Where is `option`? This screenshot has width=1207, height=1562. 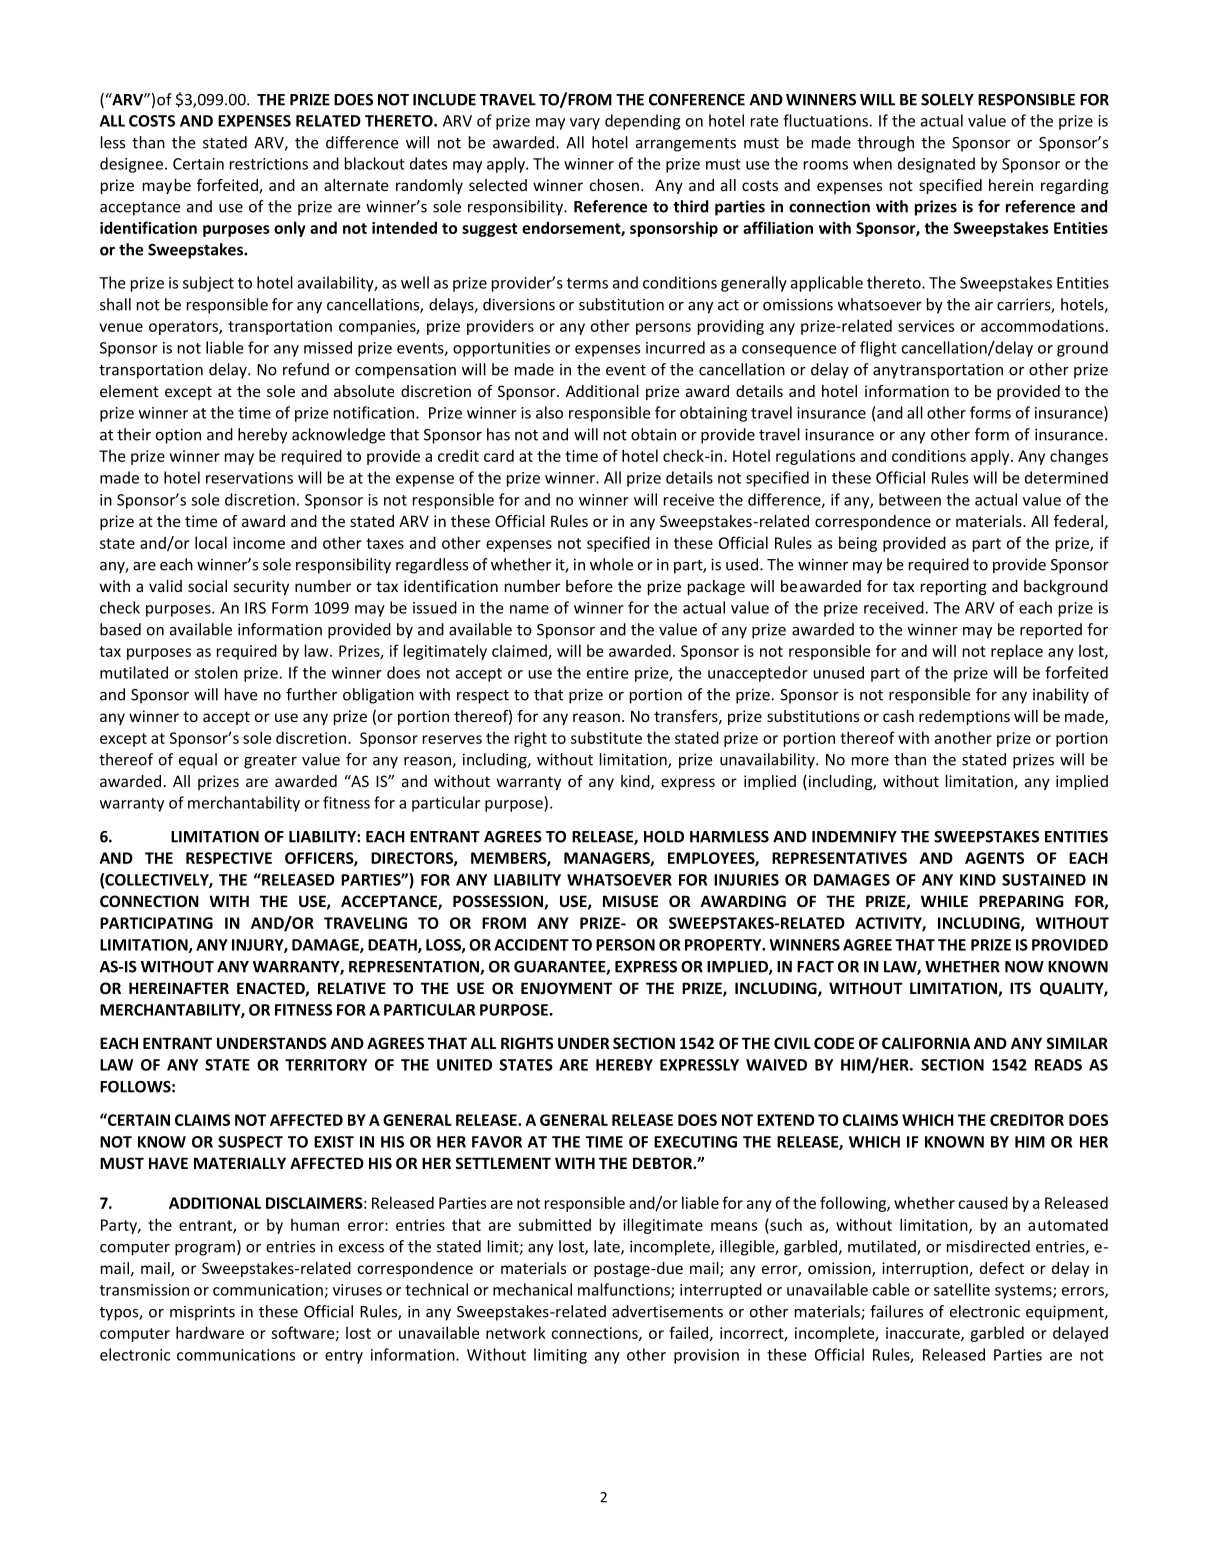
option is located at coordinates (178, 436).
